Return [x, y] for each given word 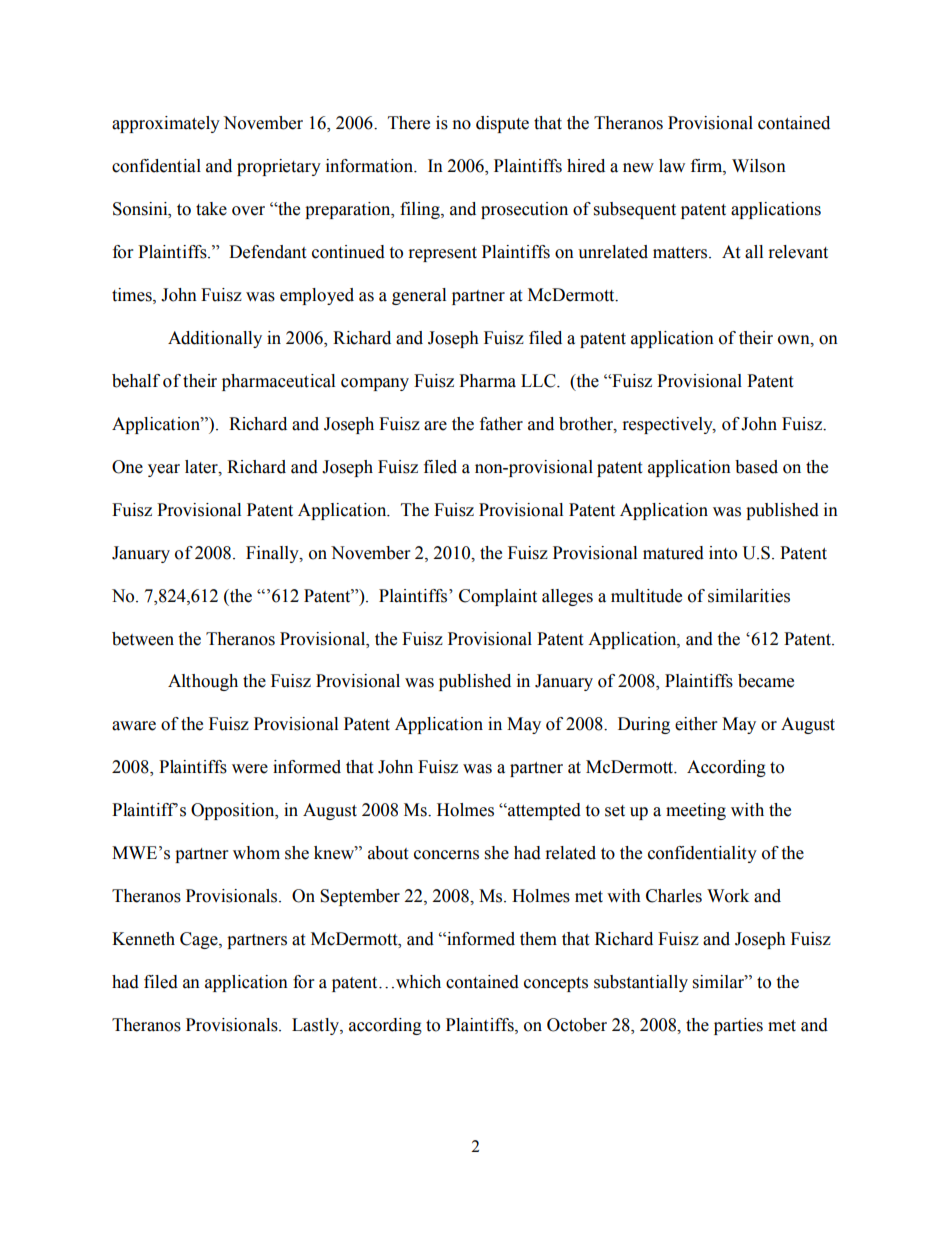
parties [738, 1026]
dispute [502, 124]
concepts [556, 984]
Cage [200, 940]
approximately [166, 124]
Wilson [759, 166]
